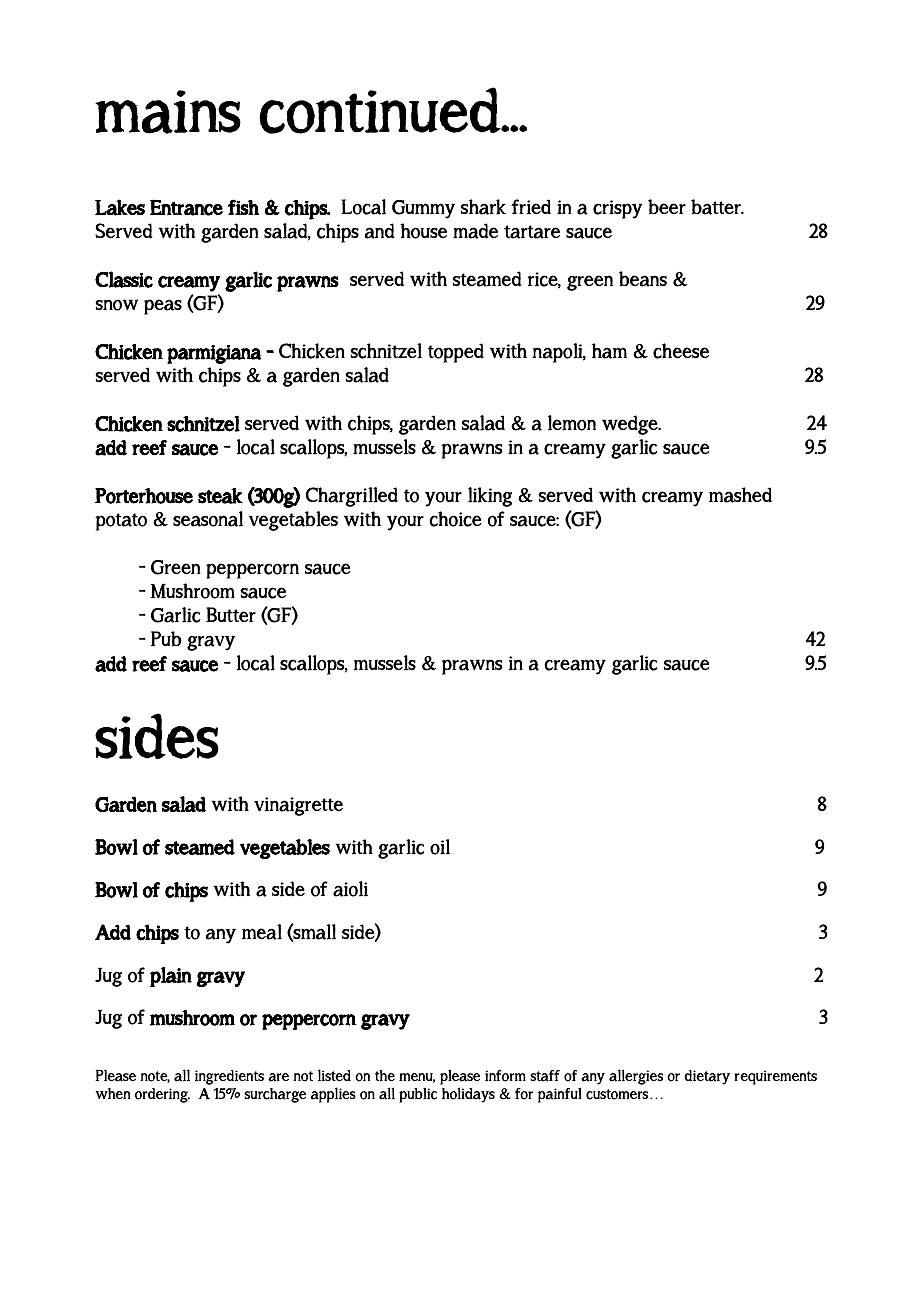  What do you see at coordinates (168, 112) in the screenshot?
I see `mains` at bounding box center [168, 112].
